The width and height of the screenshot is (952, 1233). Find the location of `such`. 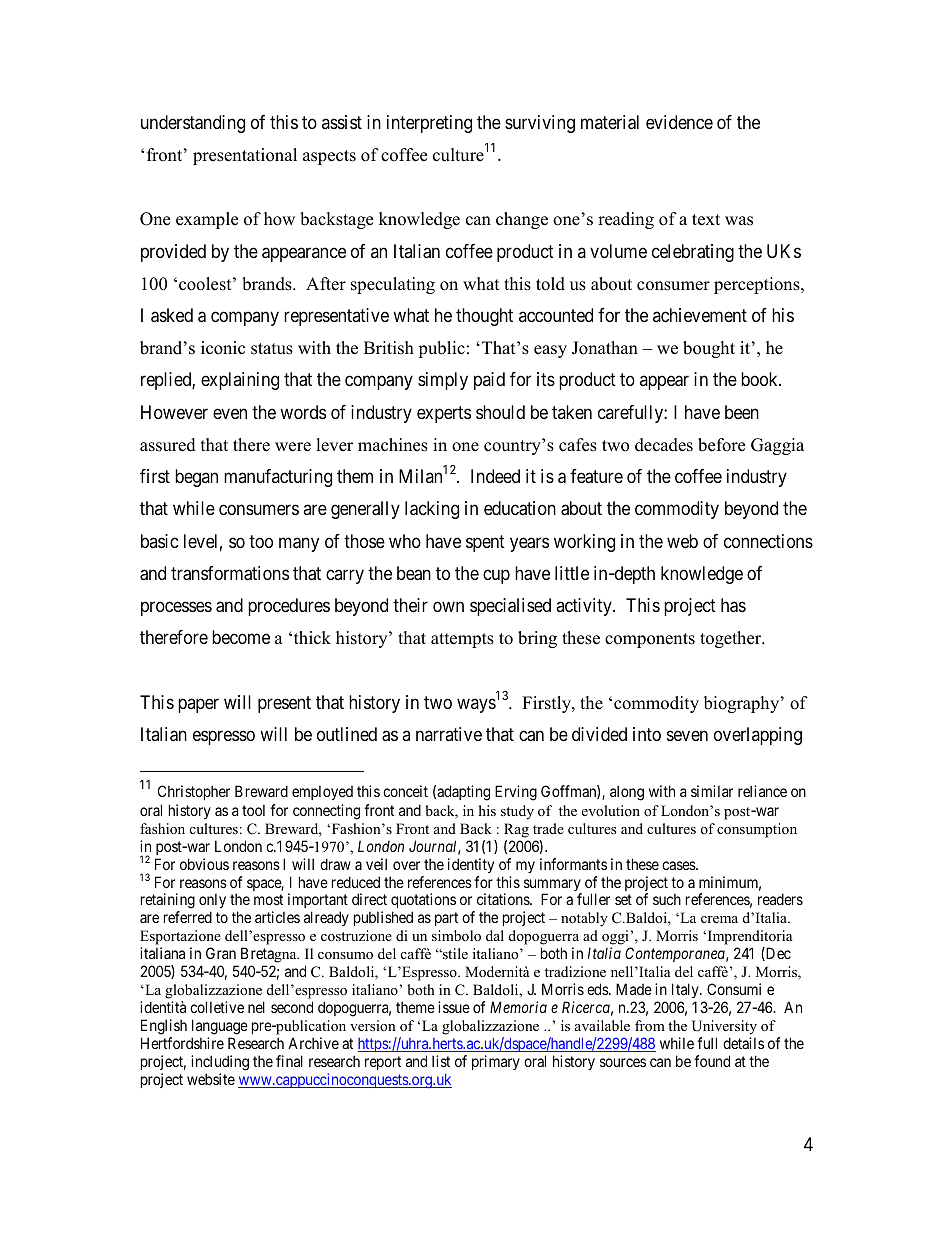

such is located at coordinates (667, 899).
